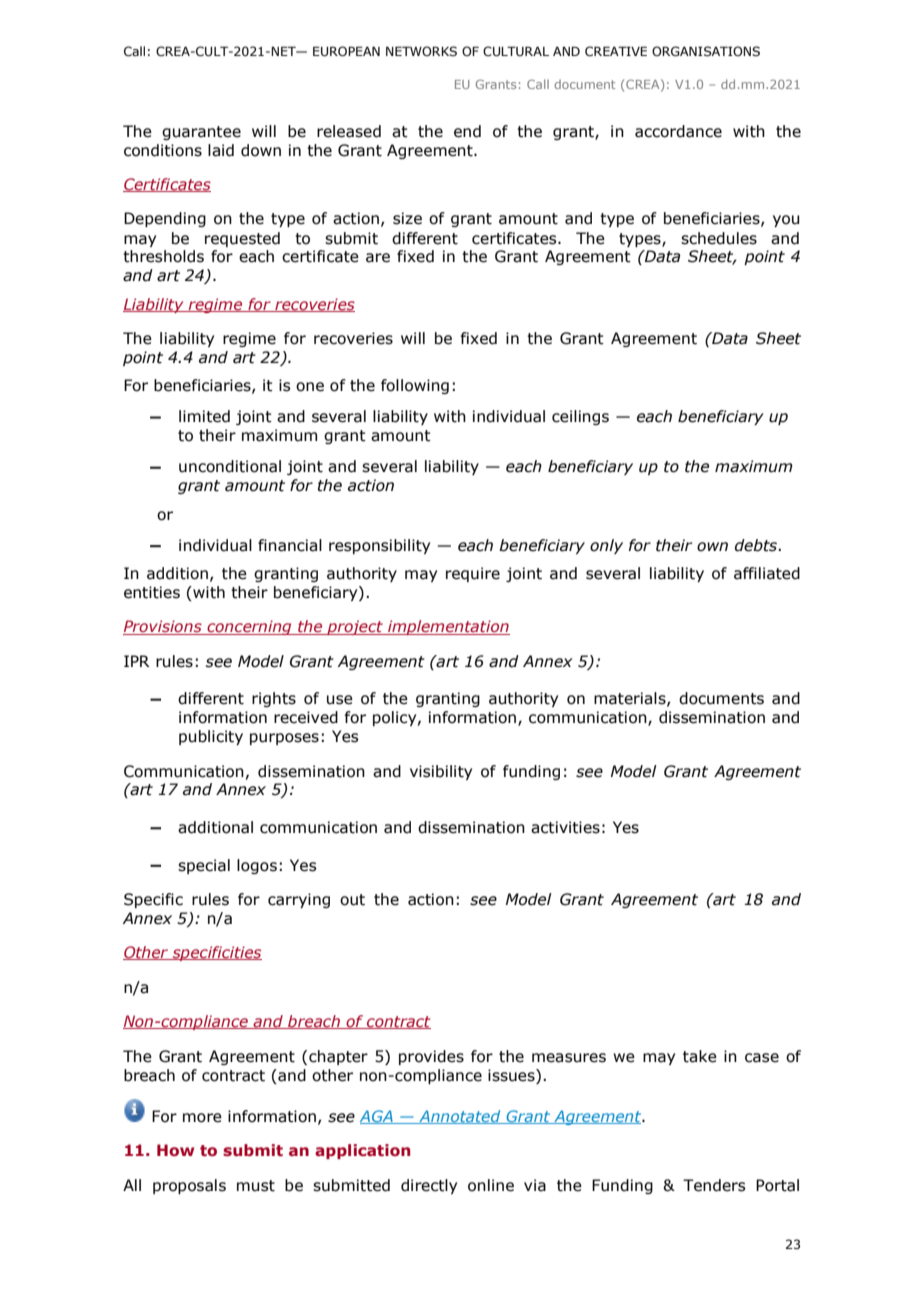 This document has width=924, height=1308. I want to click on affiliated, so click(767, 573).
